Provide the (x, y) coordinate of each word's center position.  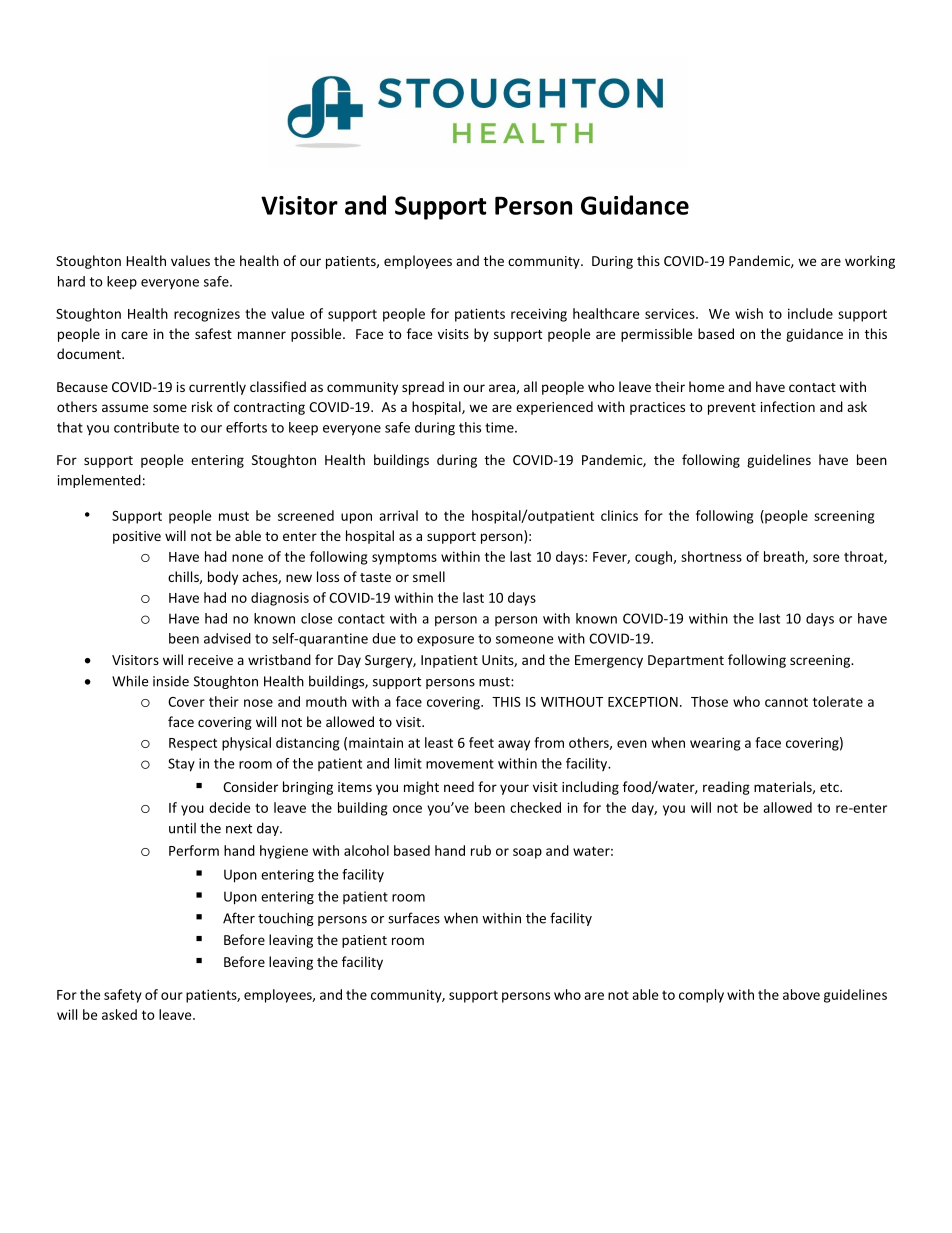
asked (119, 1014)
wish (749, 313)
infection (788, 406)
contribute (146, 427)
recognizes (207, 315)
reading (726, 788)
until (182, 828)
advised (227, 638)
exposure (445, 641)
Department (686, 661)
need (459, 786)
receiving (539, 315)
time (500, 427)
